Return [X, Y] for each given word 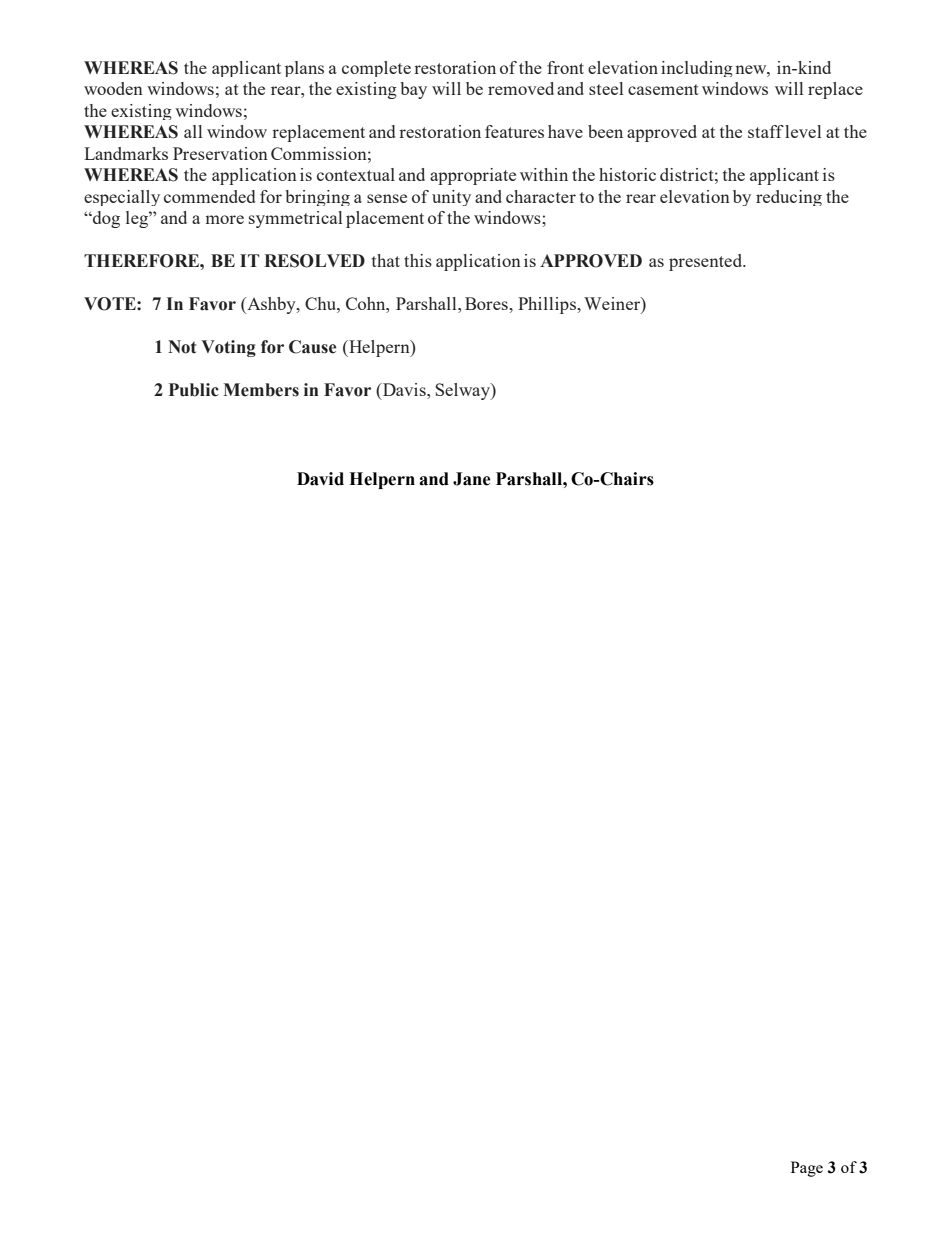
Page [807, 1169]
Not [182, 347]
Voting [228, 348]
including [697, 69]
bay [413, 90]
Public [194, 390]
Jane [472, 479]
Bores [487, 303]
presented [707, 262]
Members [261, 390]
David [320, 479]
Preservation [220, 153]
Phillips [548, 305]
